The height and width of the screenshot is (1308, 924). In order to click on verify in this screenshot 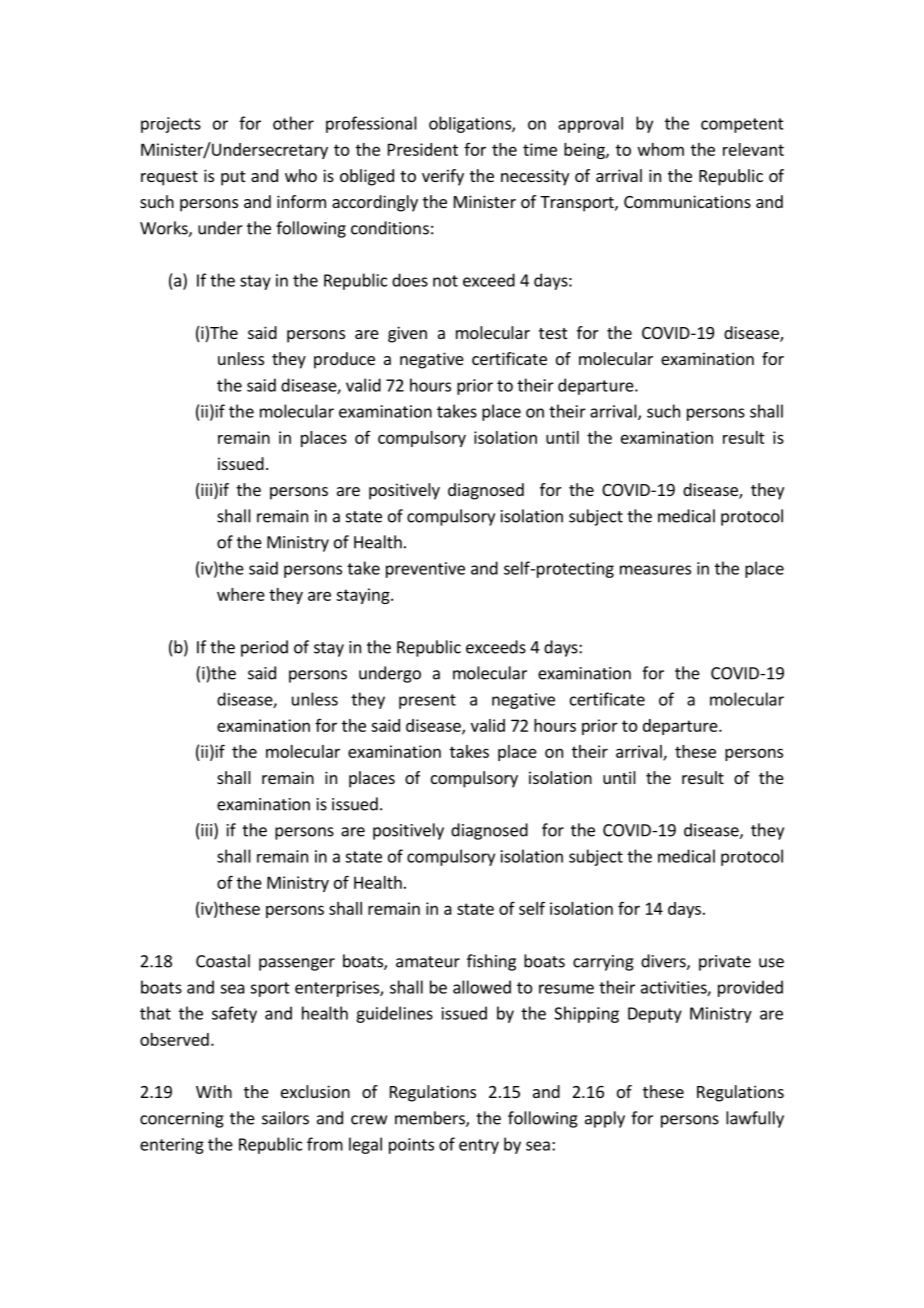, I will do `click(443, 177)`.
